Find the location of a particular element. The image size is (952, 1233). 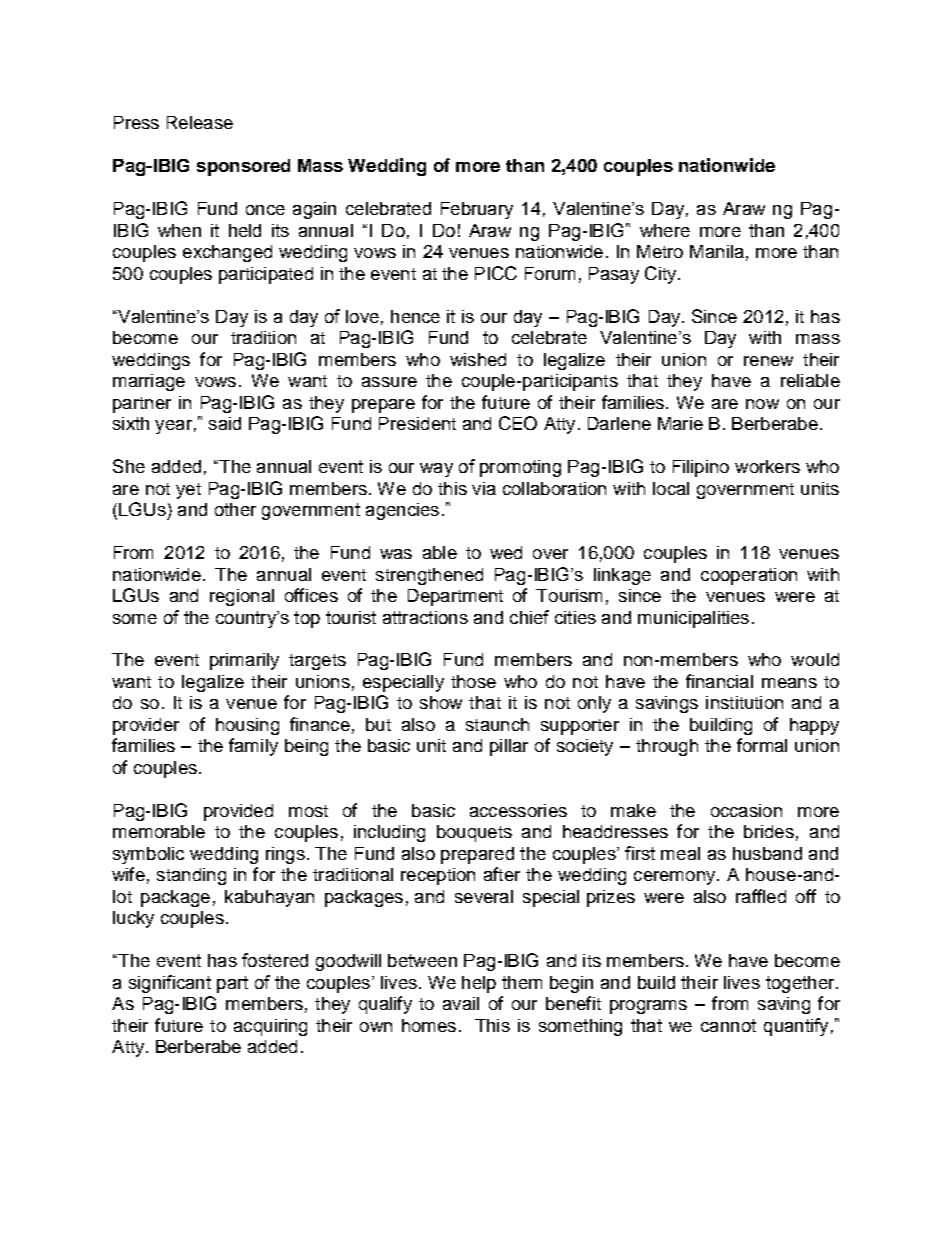

where is located at coordinates (665, 230).
